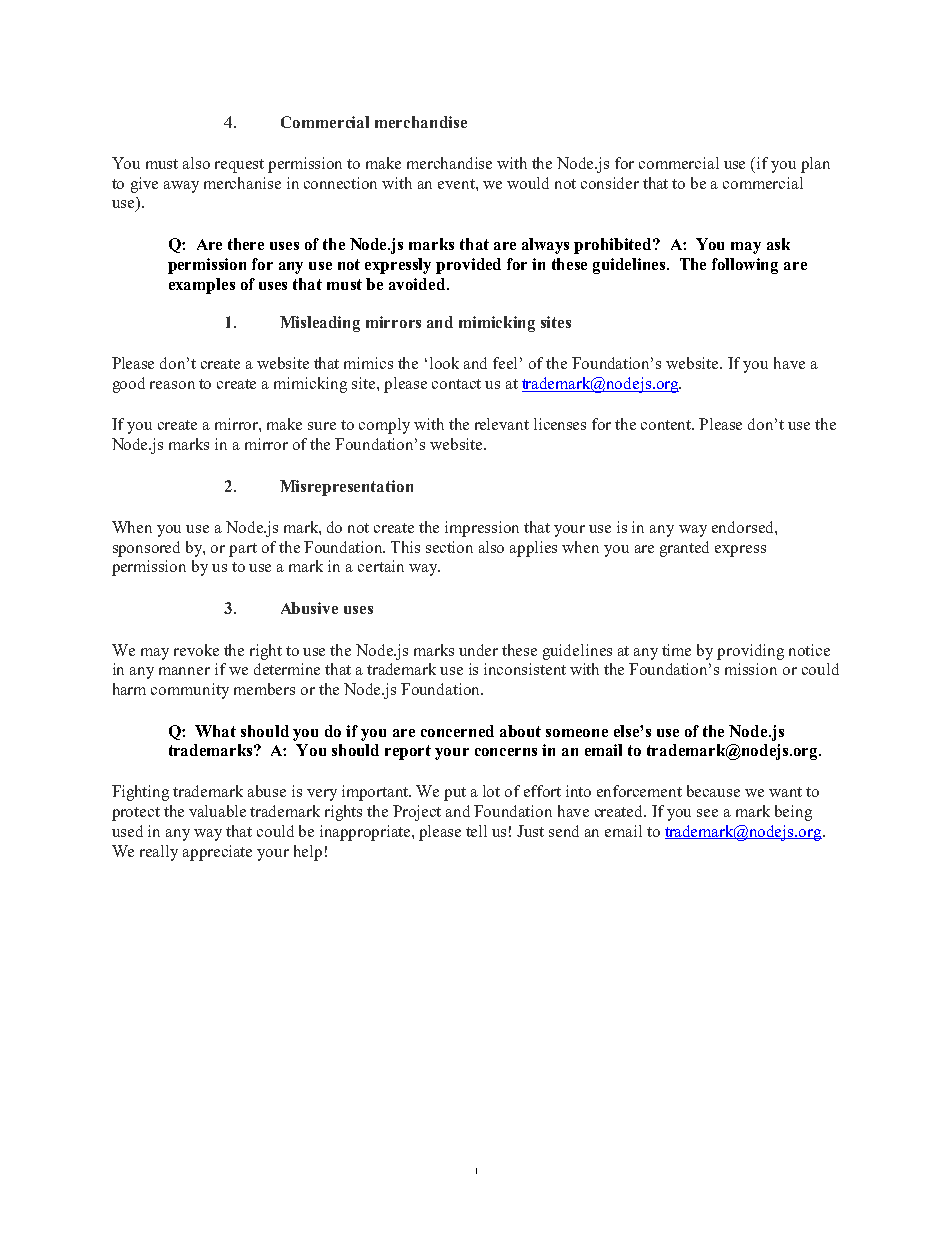 This document has width=952, height=1233. What do you see at coordinates (184, 671) in the document?
I see `manner` at bounding box center [184, 671].
